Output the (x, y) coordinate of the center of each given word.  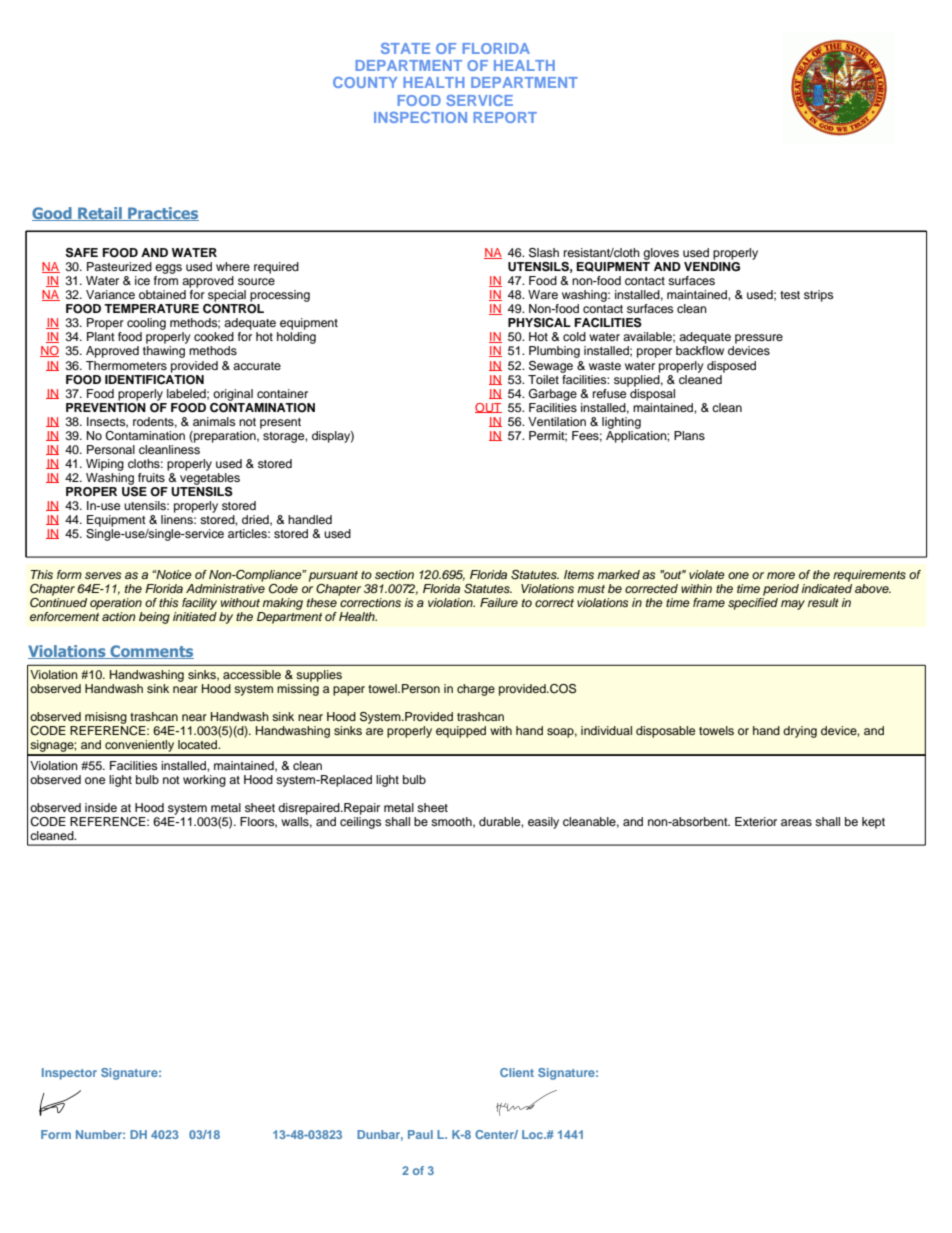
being (154, 618)
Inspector (69, 1074)
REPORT (505, 117)
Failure (499, 602)
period (781, 590)
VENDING (712, 267)
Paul (420, 1134)
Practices (162, 214)
